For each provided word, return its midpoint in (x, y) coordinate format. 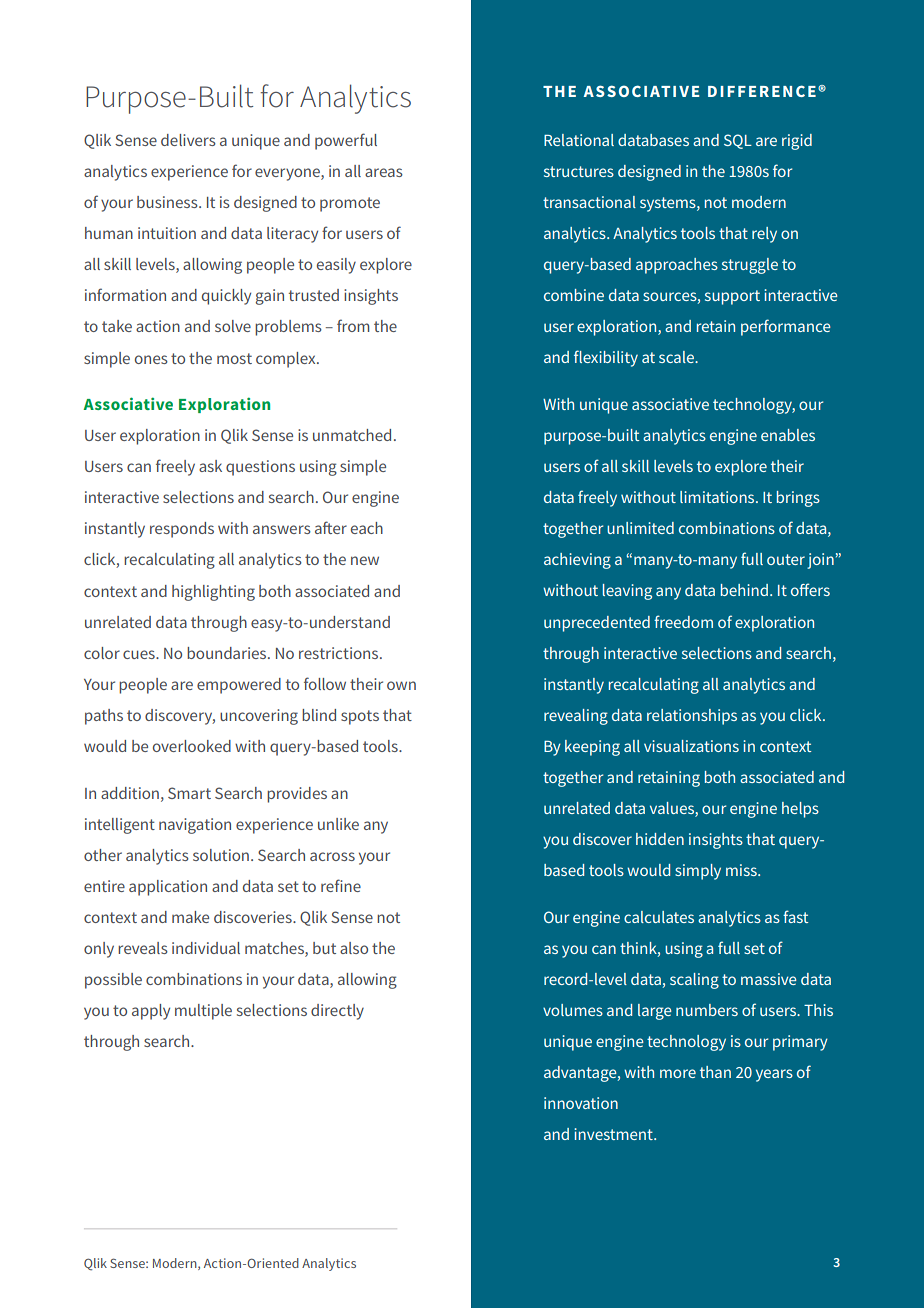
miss (742, 870)
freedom (683, 621)
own (401, 685)
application (168, 888)
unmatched (352, 435)
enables (788, 435)
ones (151, 359)
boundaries (228, 653)
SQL (738, 141)
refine (341, 885)
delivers (188, 140)
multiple (203, 1012)
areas (384, 172)
